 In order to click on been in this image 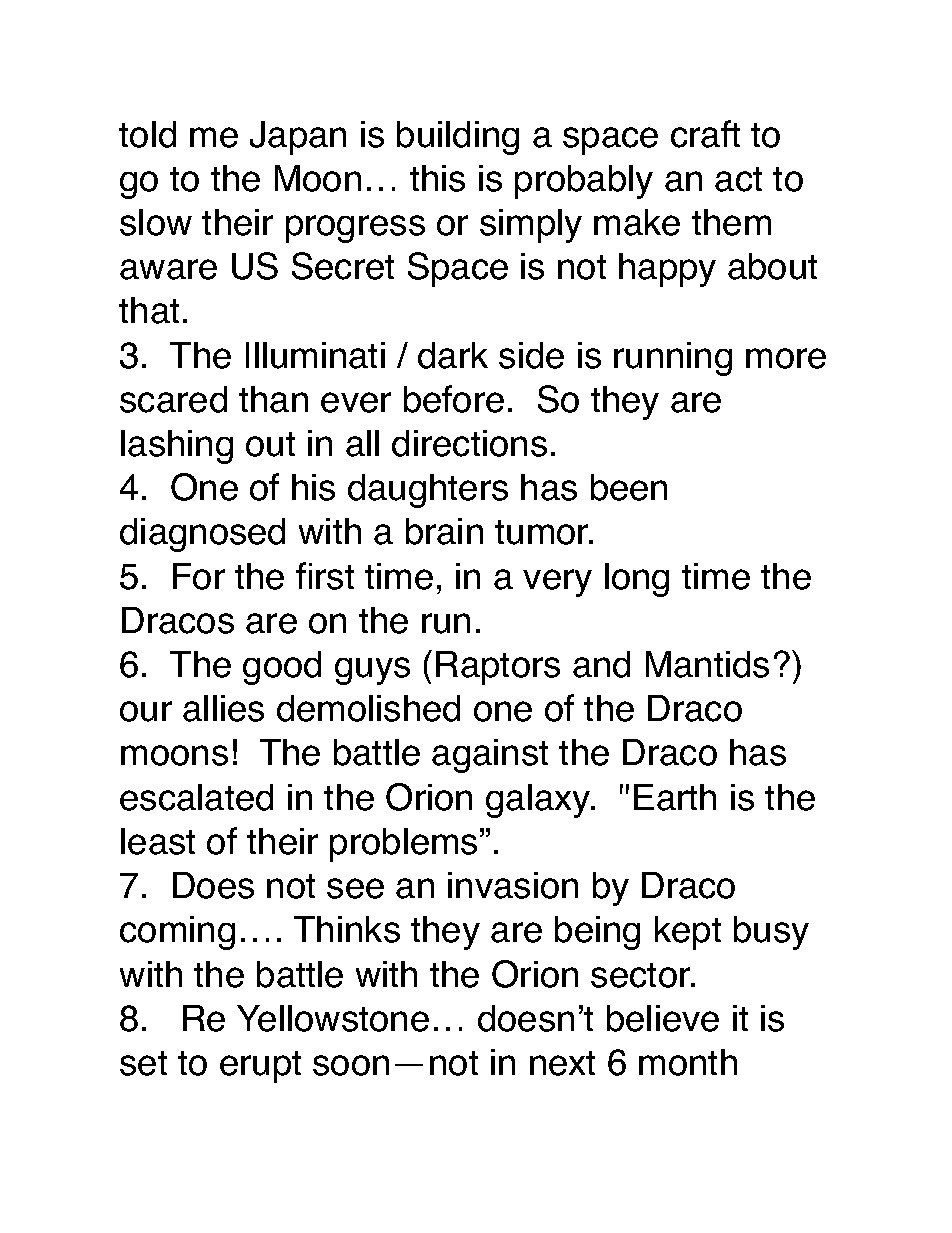, I will do `click(629, 487)`.
